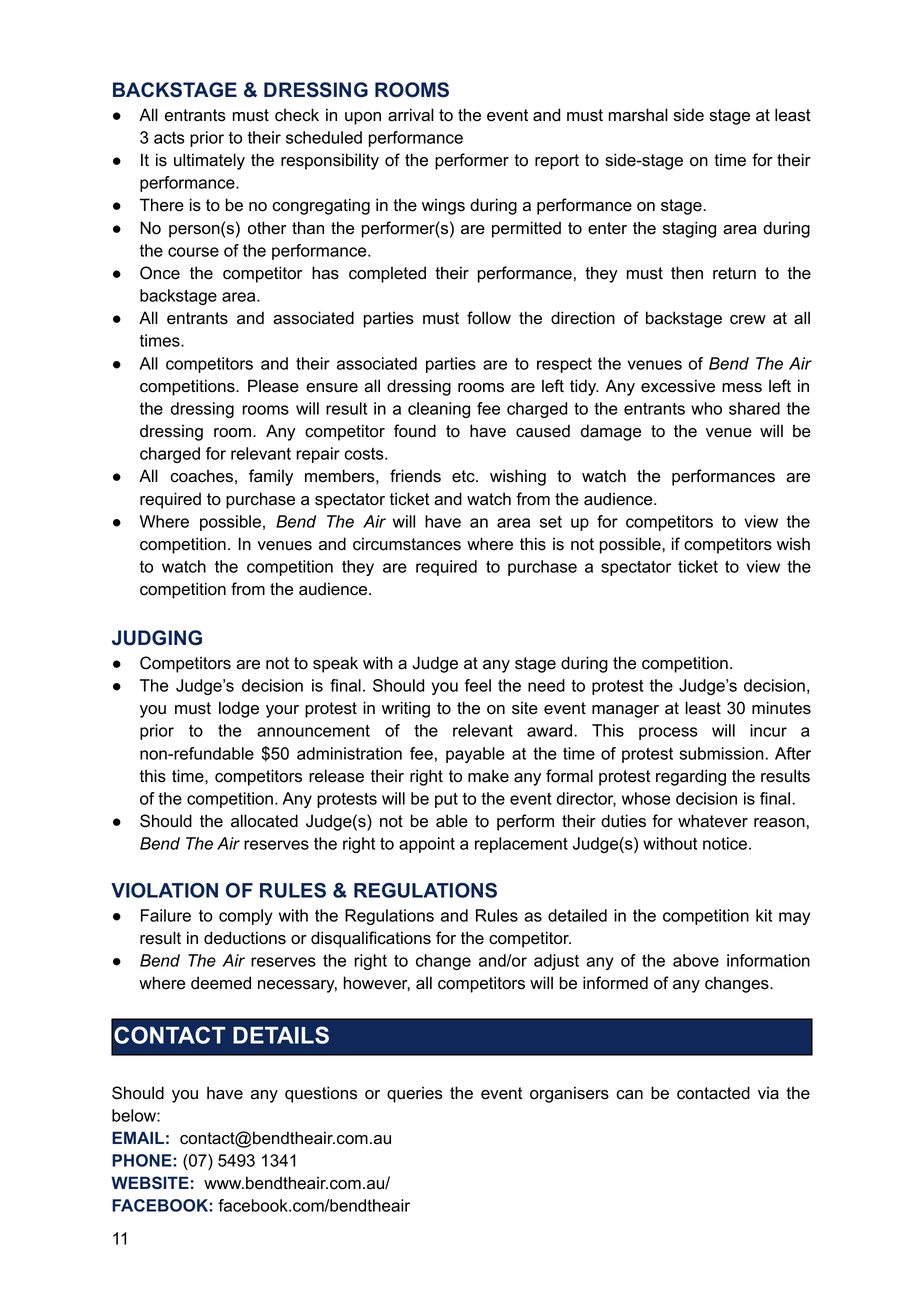  I want to click on below, so click(135, 1115).
